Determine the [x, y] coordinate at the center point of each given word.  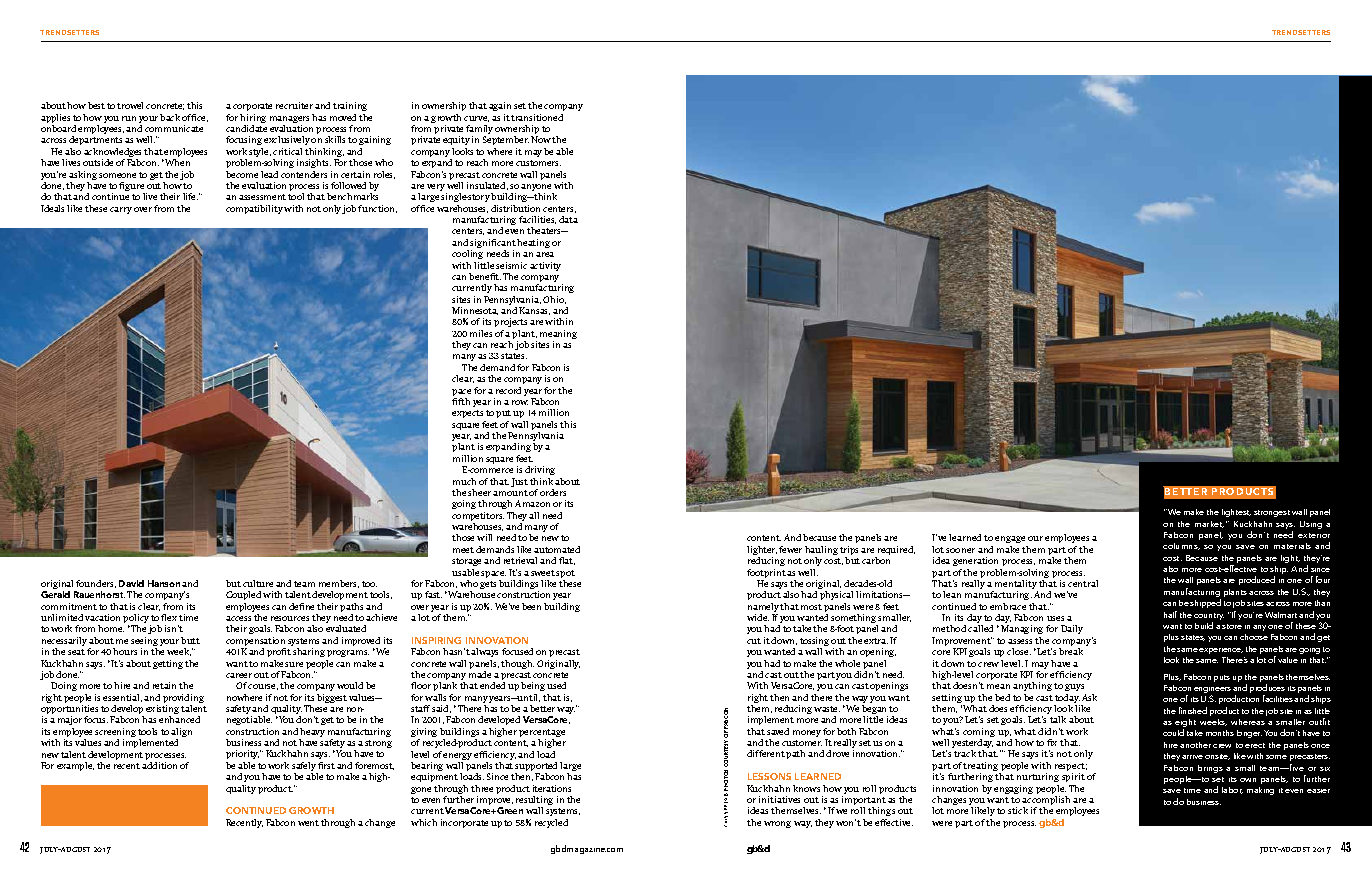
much [464, 481]
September [506, 142]
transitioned [537, 117]
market [1209, 524]
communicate [174, 128]
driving [540, 470]
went [308, 823]
